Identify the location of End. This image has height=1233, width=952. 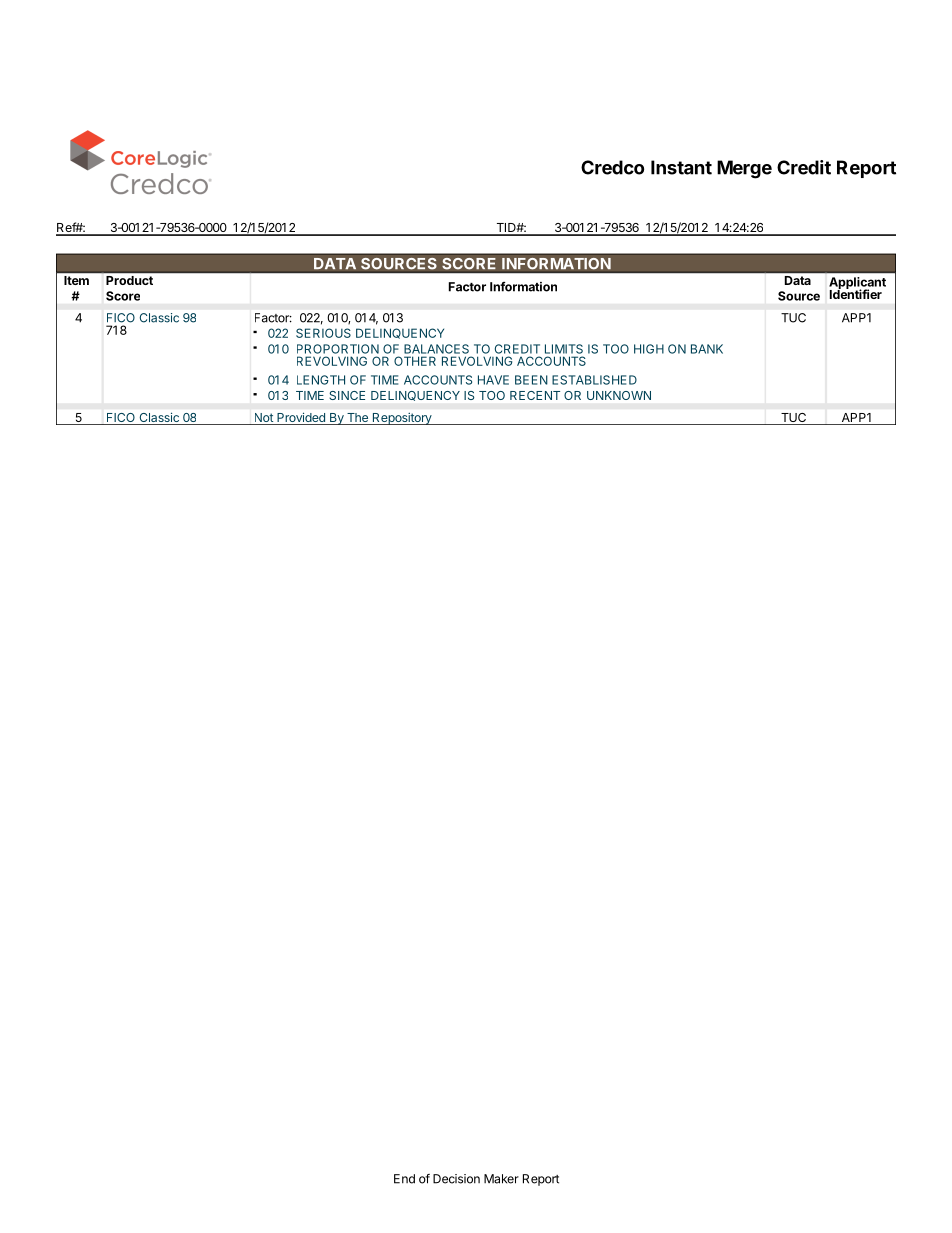
(404, 1179).
